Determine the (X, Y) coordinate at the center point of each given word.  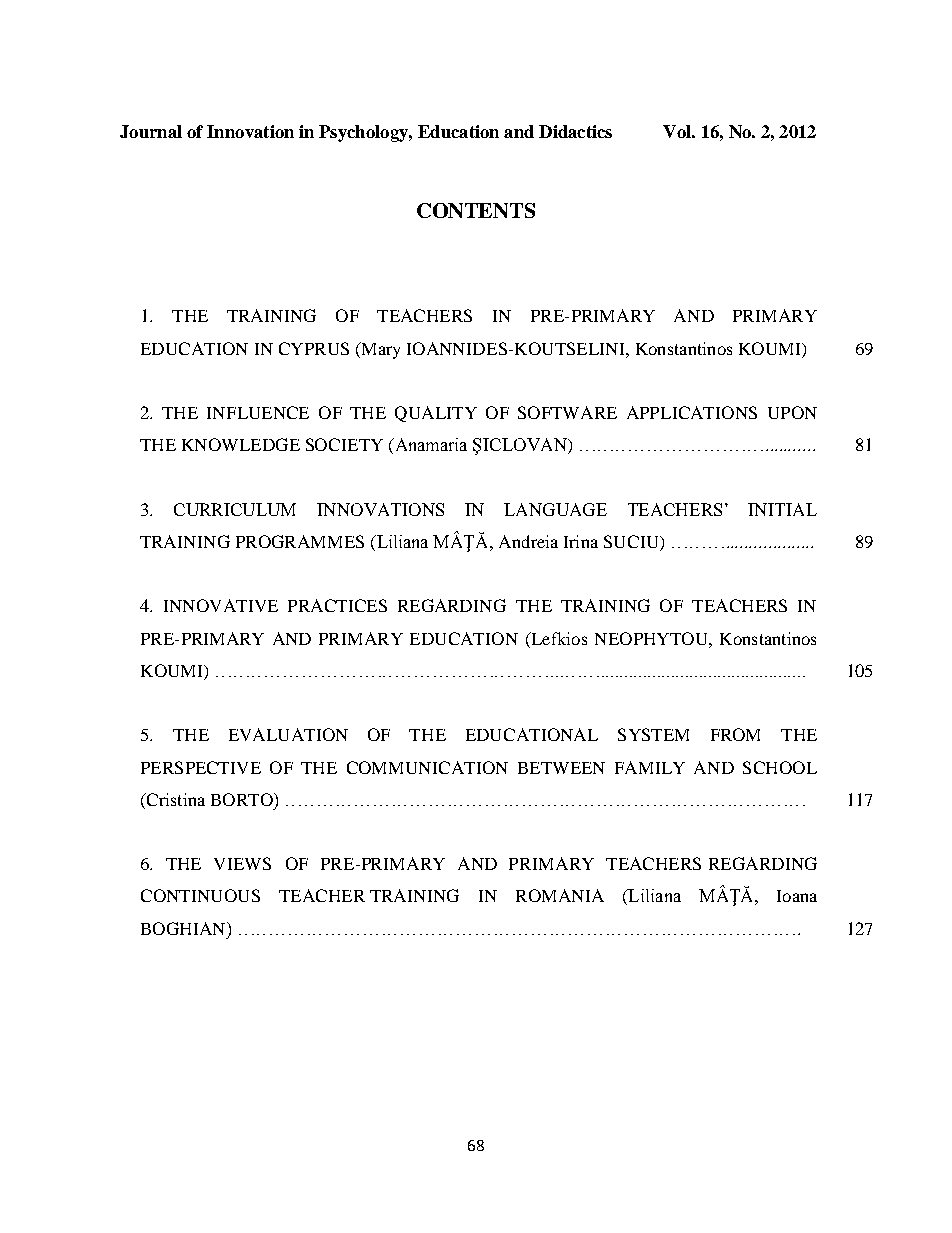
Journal (151, 131)
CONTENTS (476, 210)
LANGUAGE (555, 509)
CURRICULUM (235, 509)
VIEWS (242, 863)
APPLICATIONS (692, 412)
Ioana (797, 896)
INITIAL (782, 509)
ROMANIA (560, 895)
